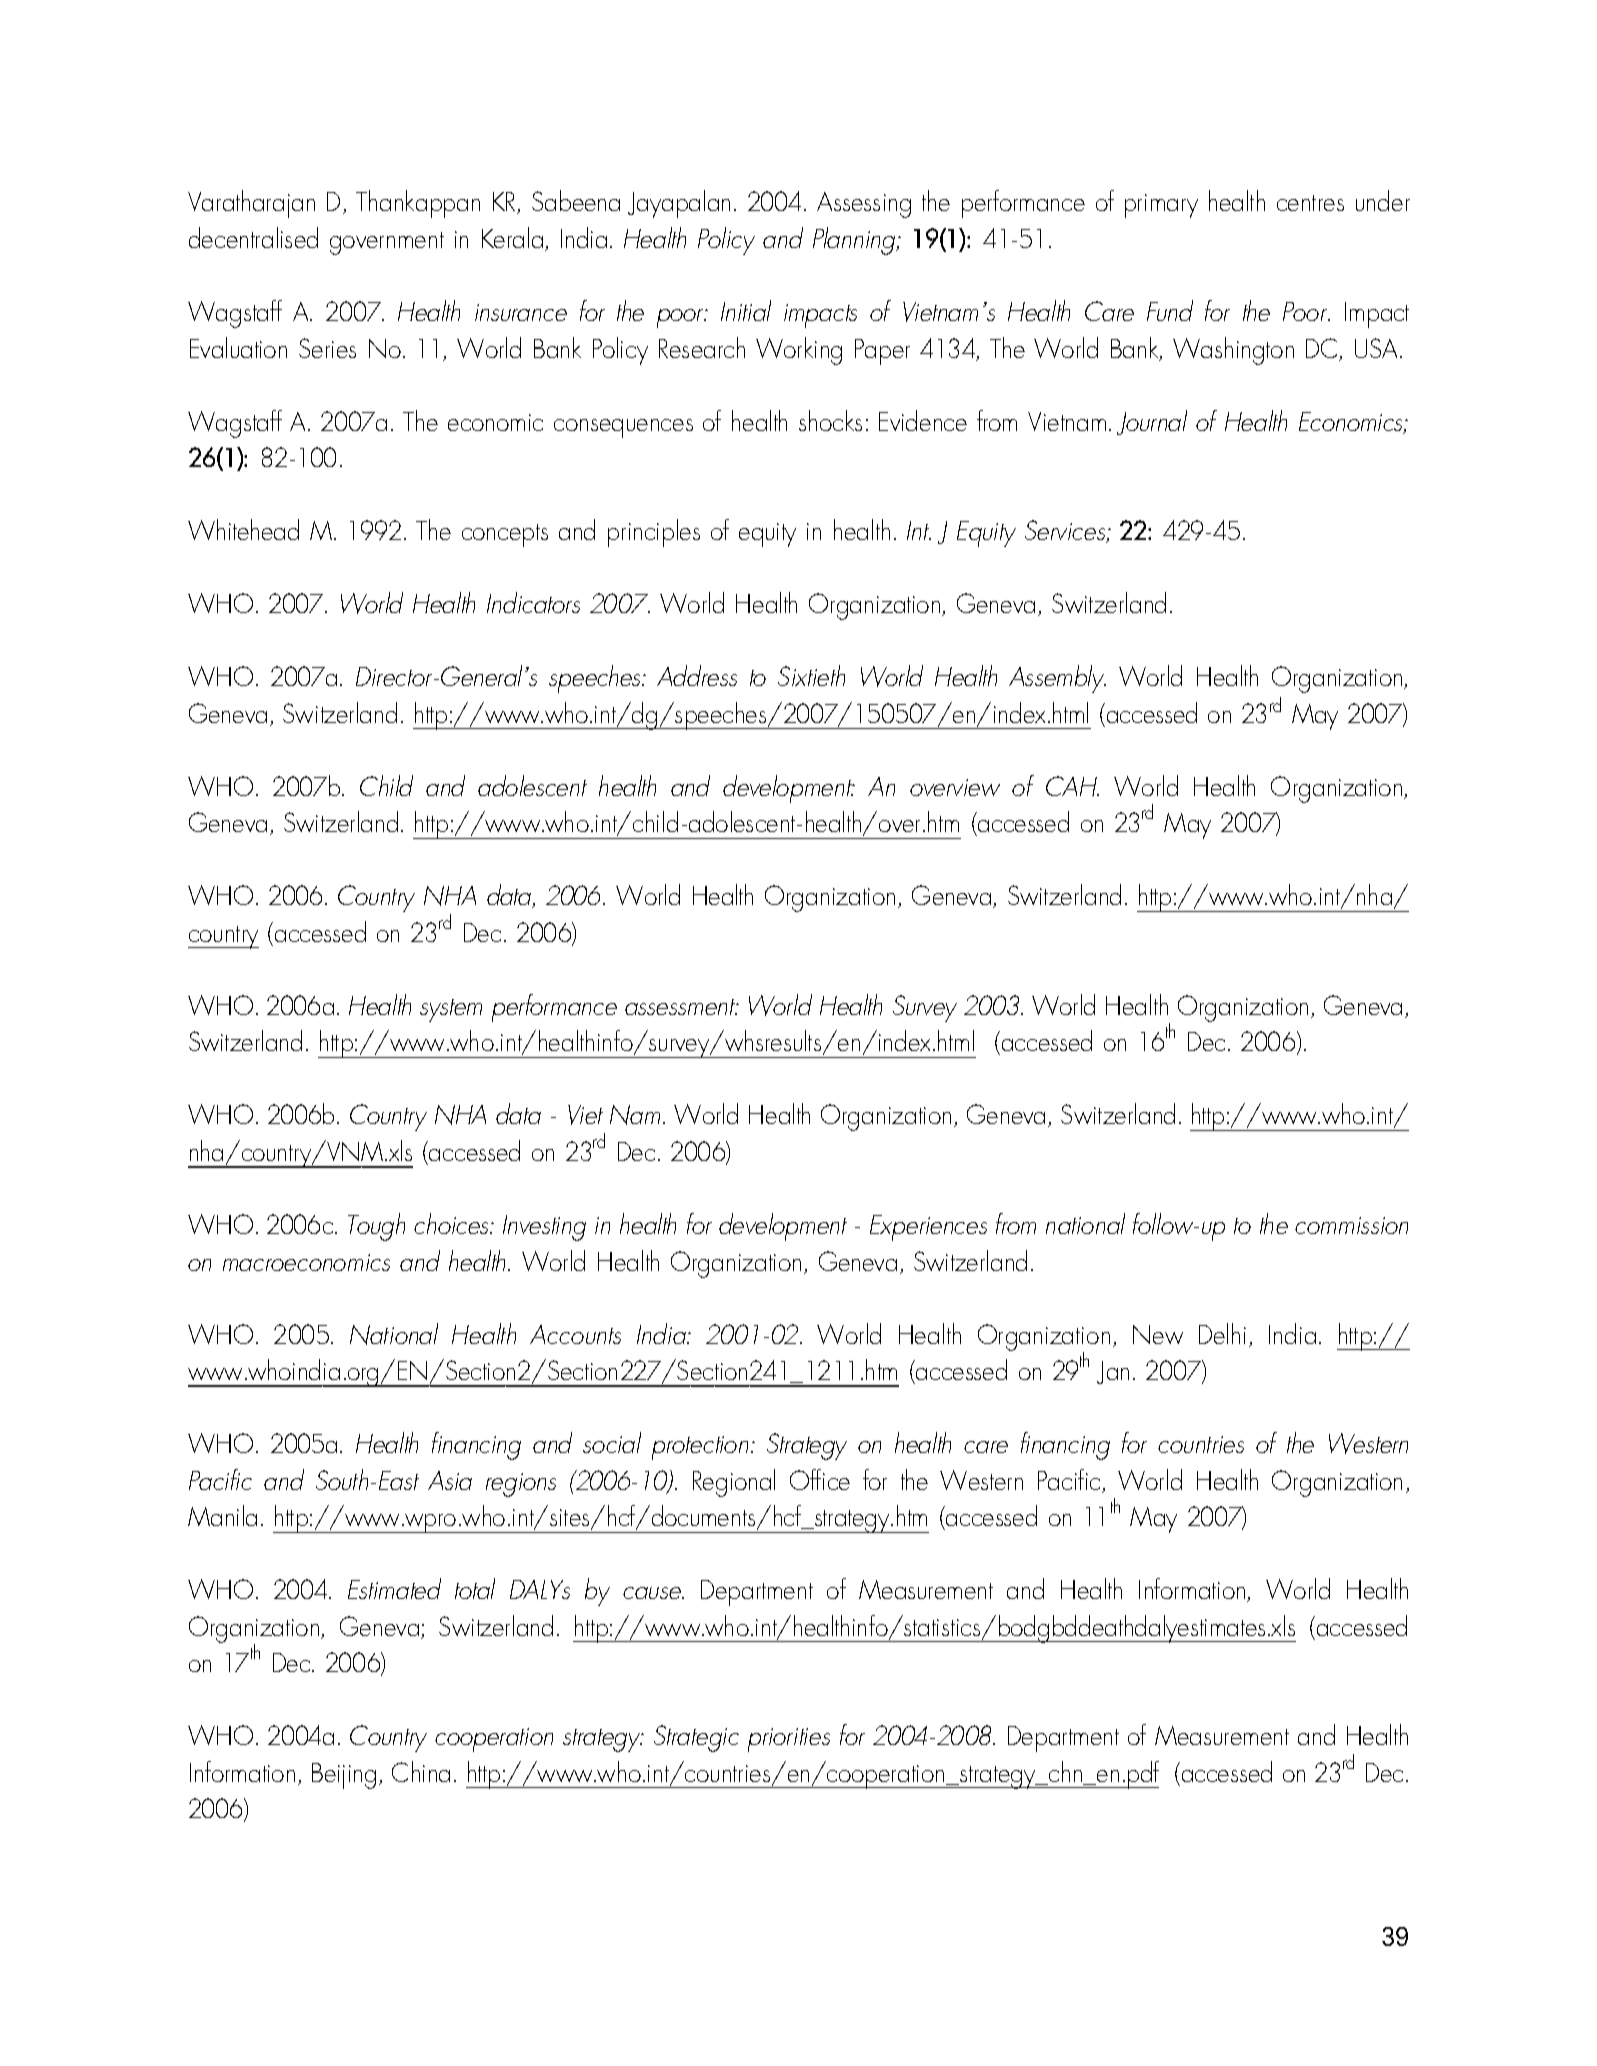 The width and height of the image is (1597, 2066). I want to click on decentralised, so click(253, 237).
